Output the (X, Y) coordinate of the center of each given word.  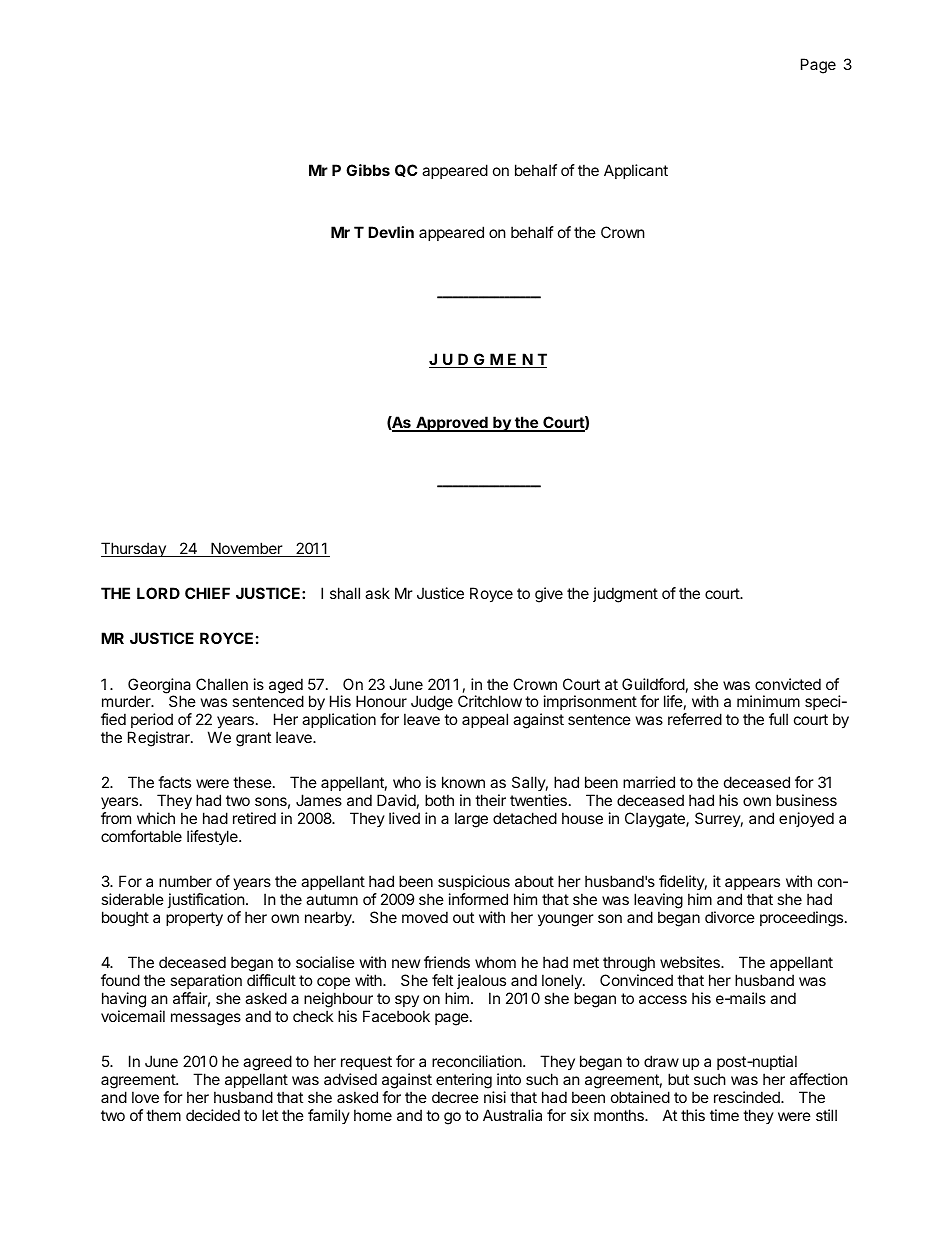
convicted (788, 684)
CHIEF (207, 593)
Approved (452, 424)
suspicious (474, 882)
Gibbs (368, 170)
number (185, 881)
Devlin (391, 232)
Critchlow (490, 701)
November (246, 549)
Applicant (636, 171)
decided (213, 1115)
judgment (625, 595)
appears (752, 884)
